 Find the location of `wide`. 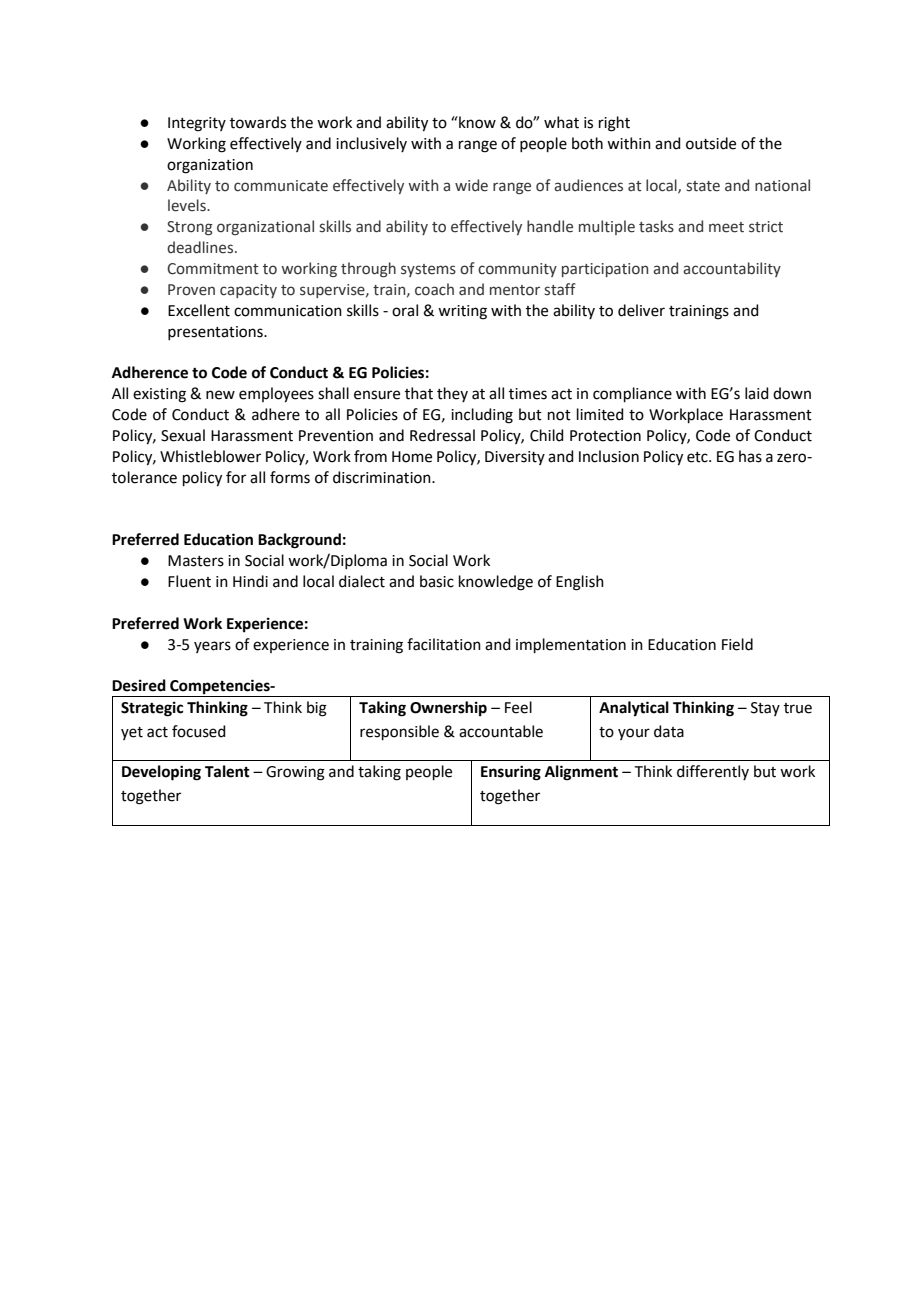

wide is located at coordinates (471, 185).
